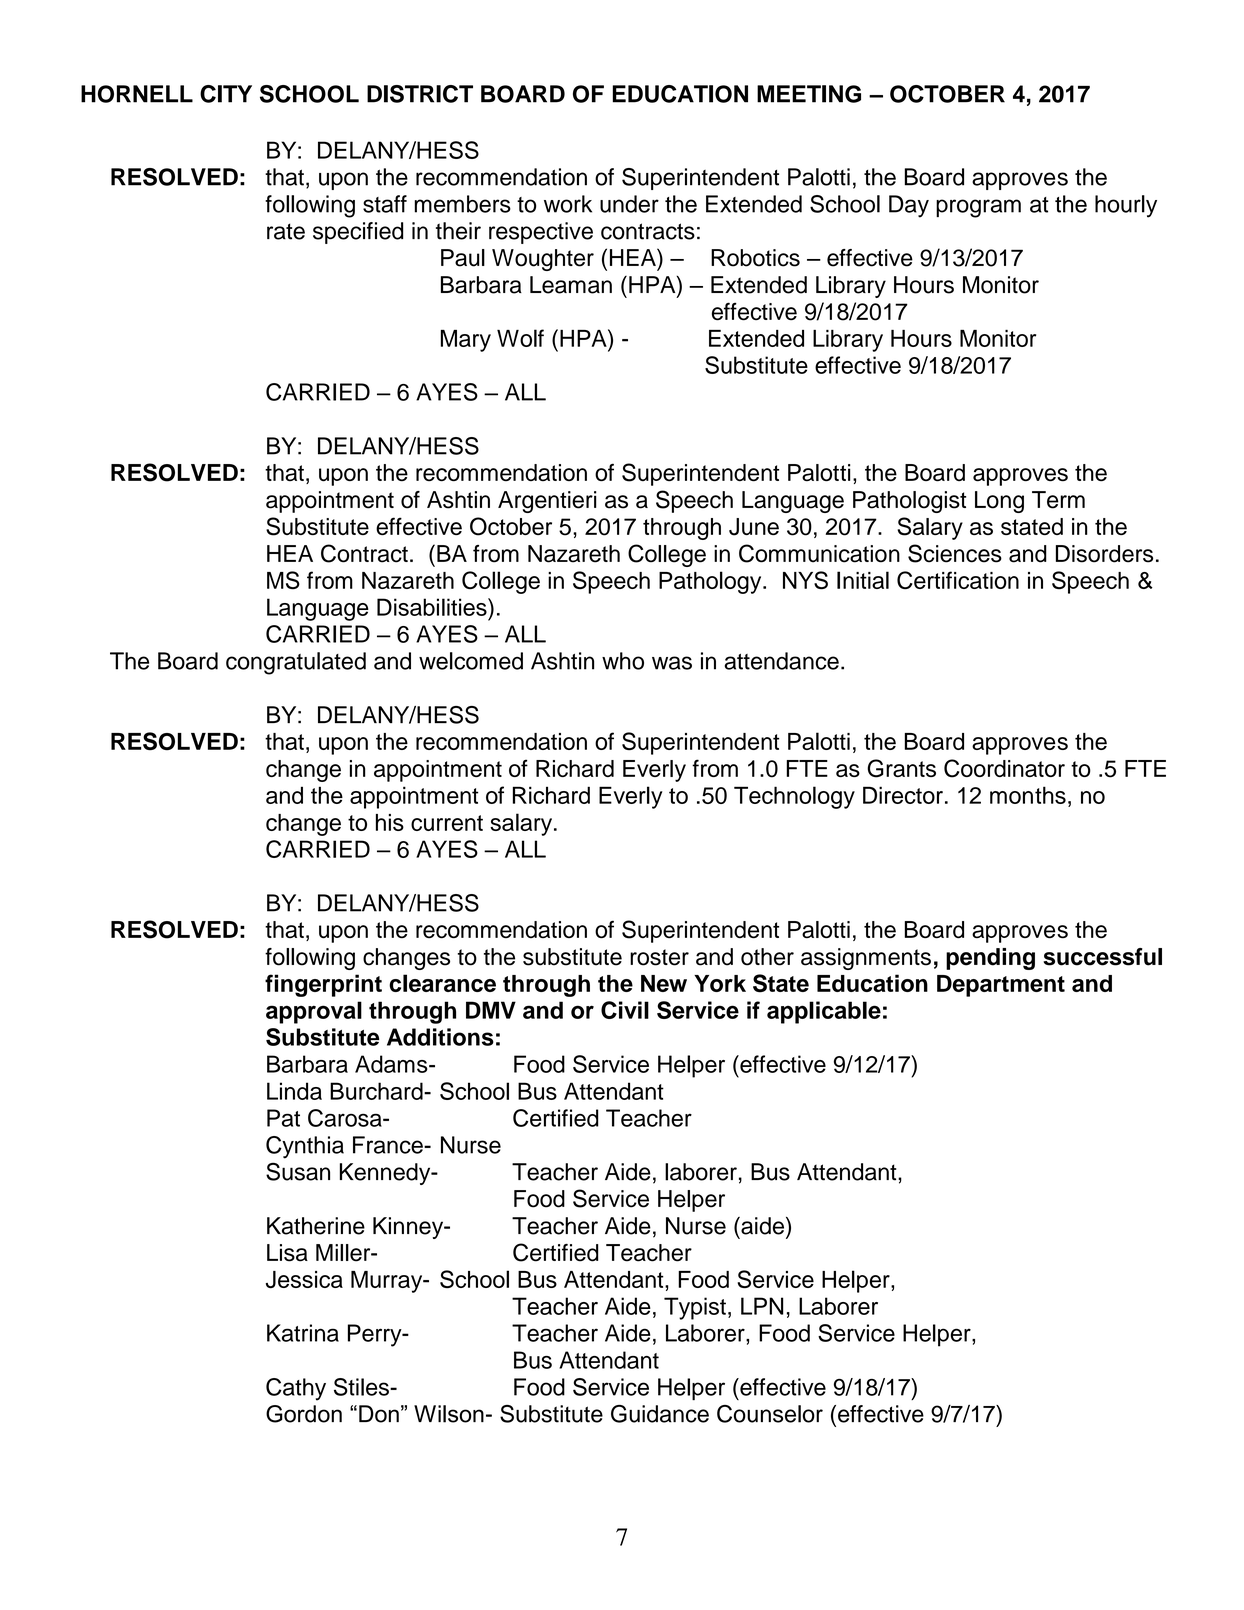 The width and height of the document is (1244, 1610). What do you see at coordinates (978, 208) in the document?
I see `program` at bounding box center [978, 208].
